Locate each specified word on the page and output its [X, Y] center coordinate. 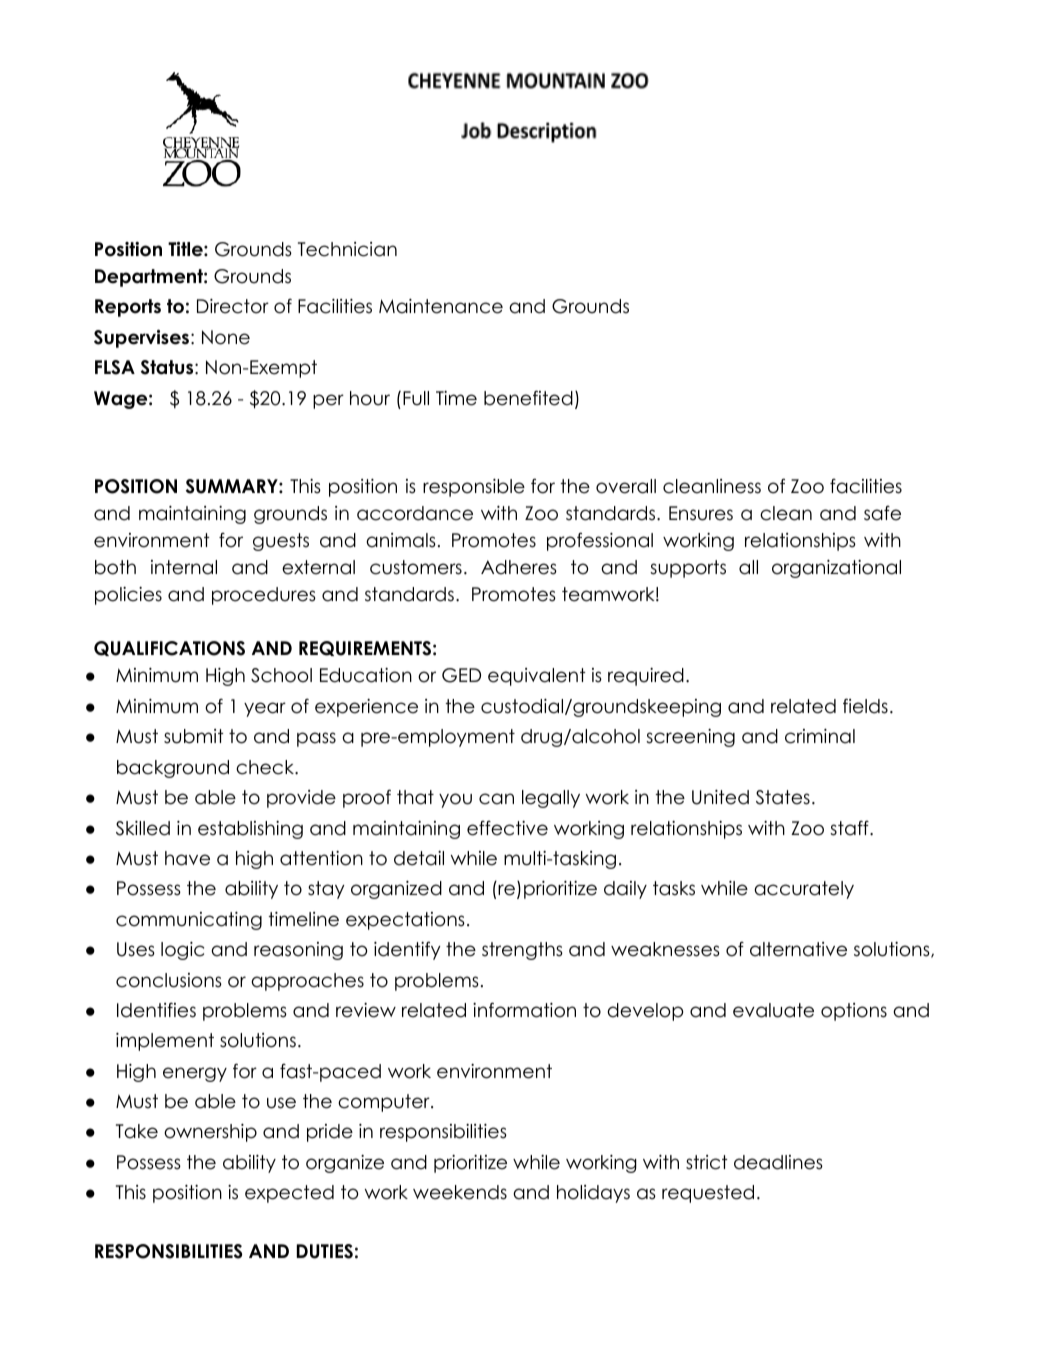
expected [289, 1194]
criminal [820, 736]
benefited [528, 398]
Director [233, 306]
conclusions [169, 980]
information [524, 1010]
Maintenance [441, 306]
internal [184, 567]
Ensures [701, 513]
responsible [474, 488]
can [496, 799]
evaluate [773, 1010]
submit [194, 736]
